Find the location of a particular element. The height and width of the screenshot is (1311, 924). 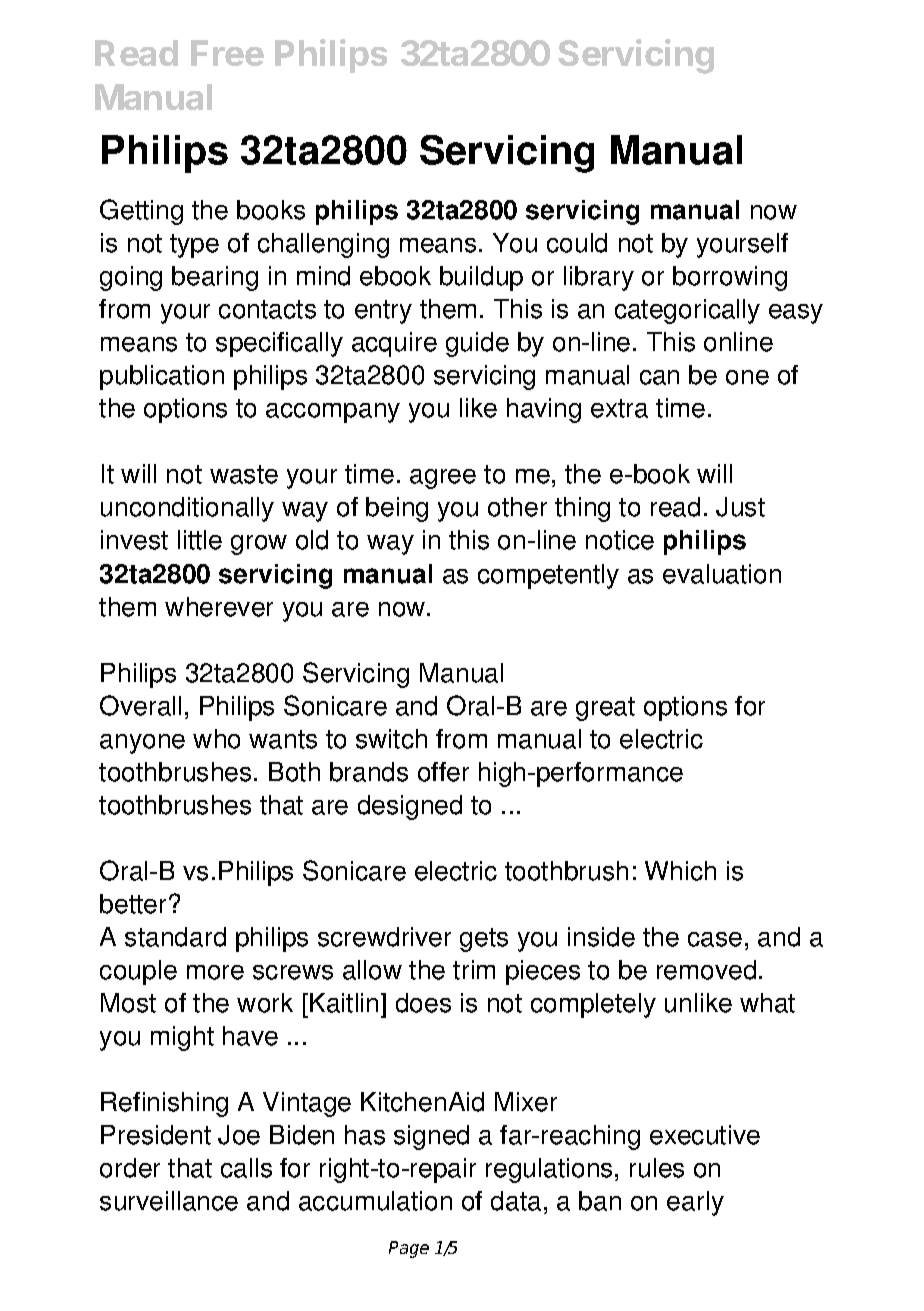

Free is located at coordinates (227, 53).
